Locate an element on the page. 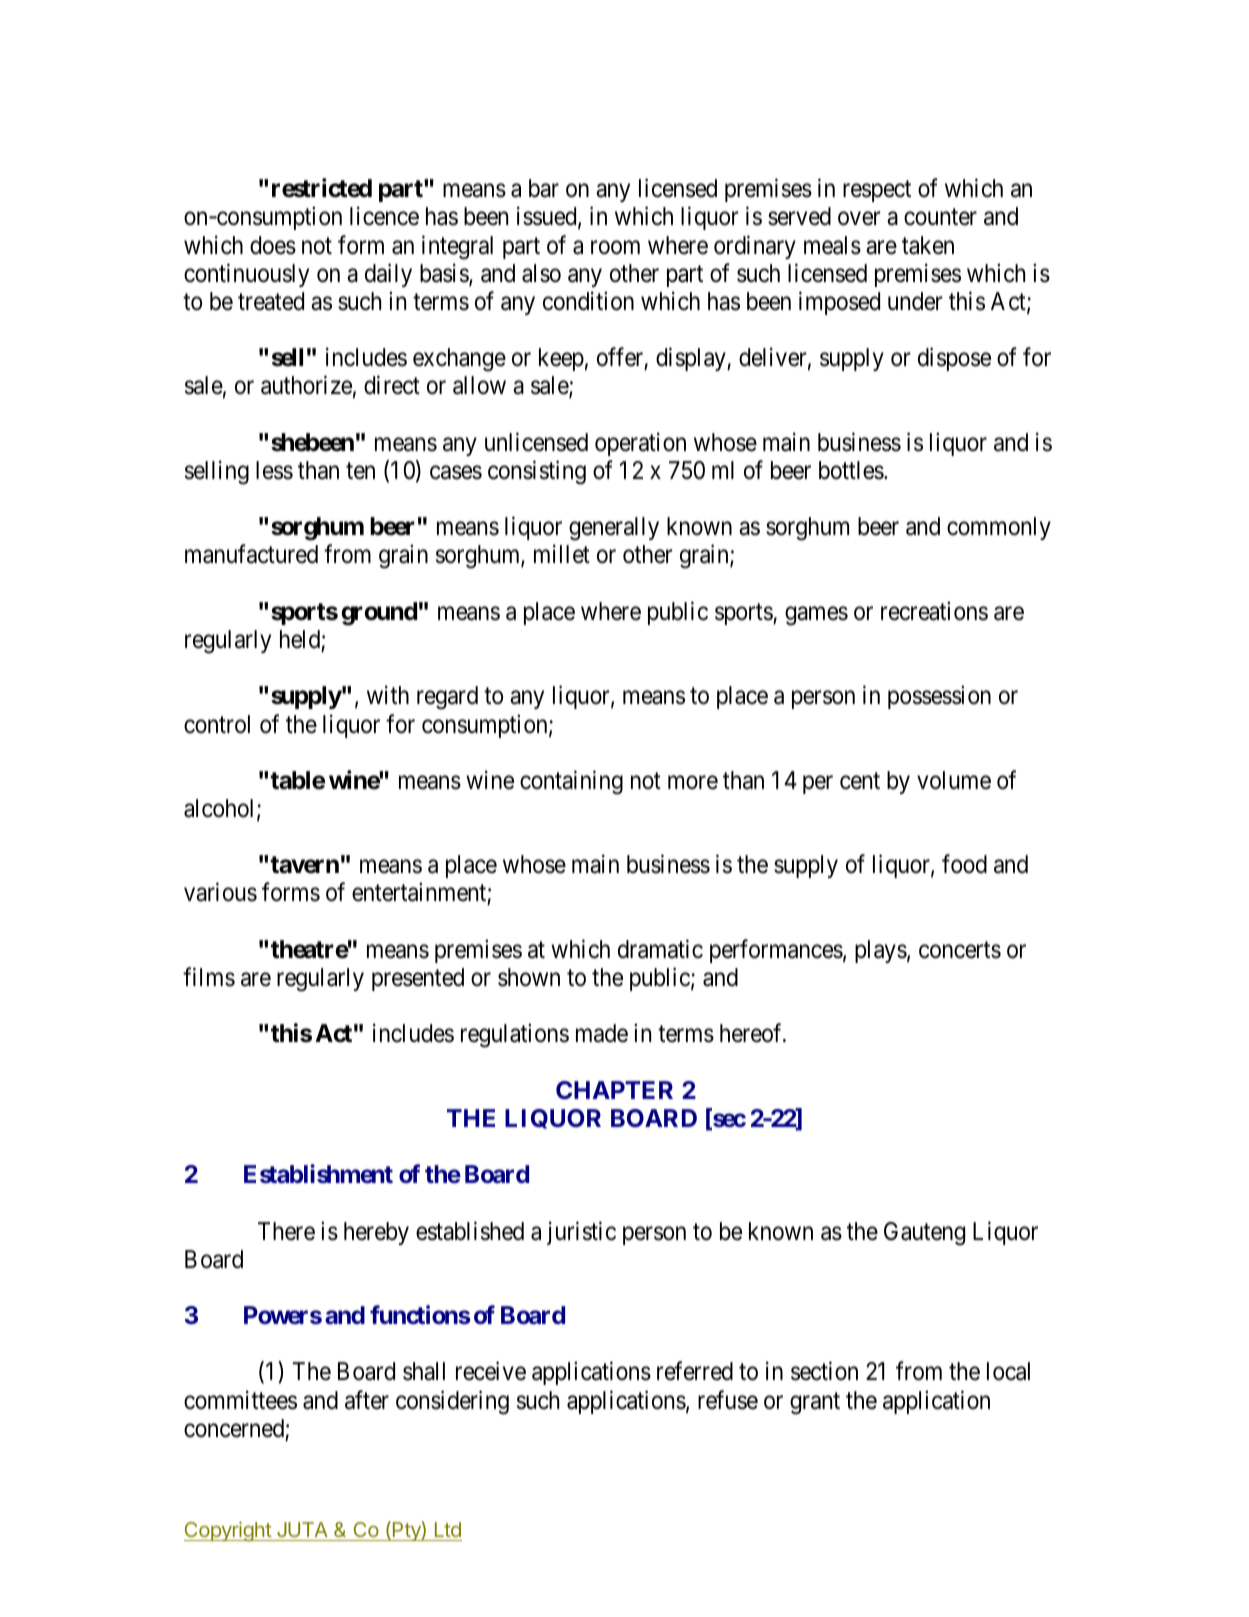  taken is located at coordinates (928, 245).
